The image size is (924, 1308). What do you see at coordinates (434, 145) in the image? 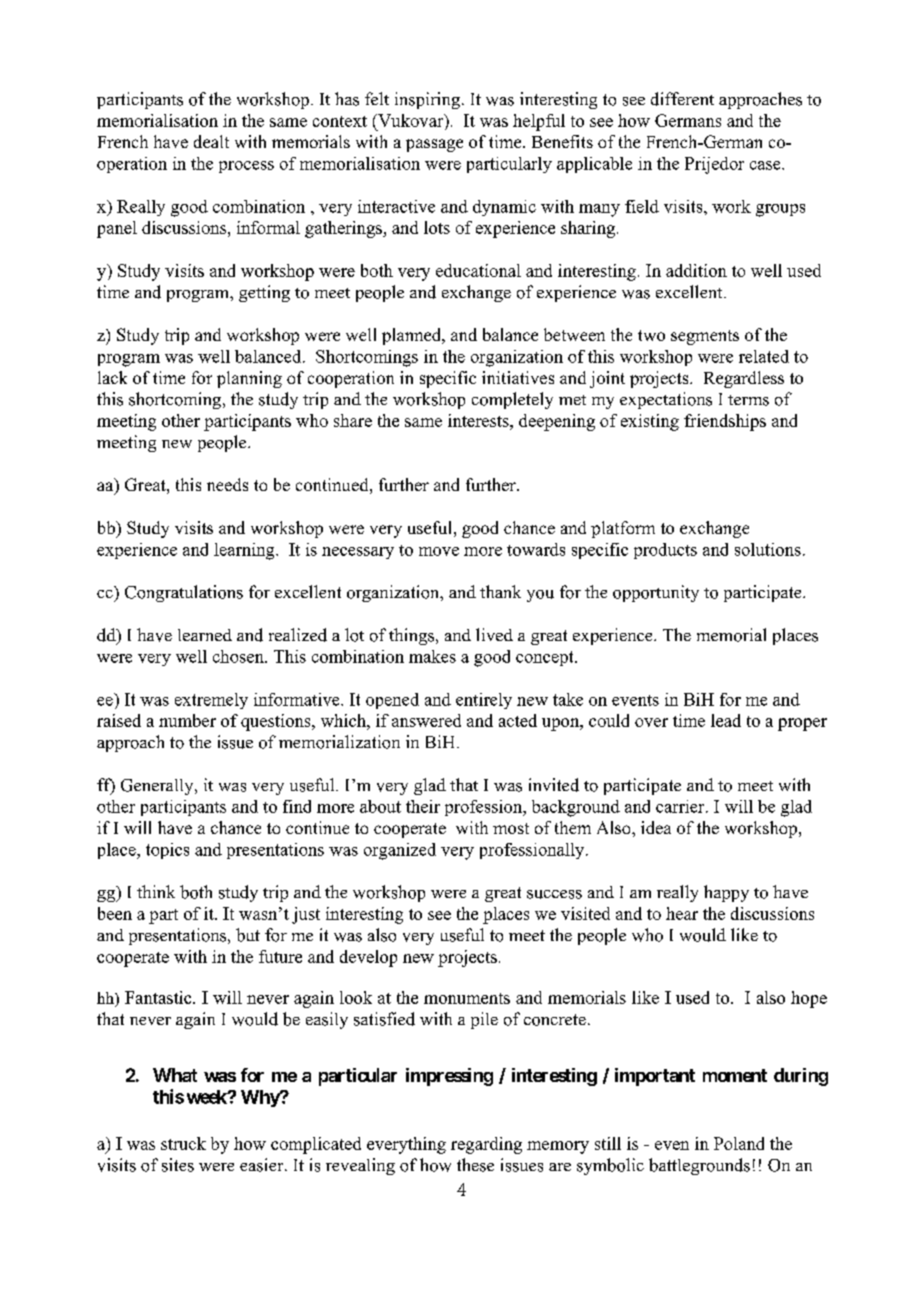
I see `passage` at bounding box center [434, 145].
